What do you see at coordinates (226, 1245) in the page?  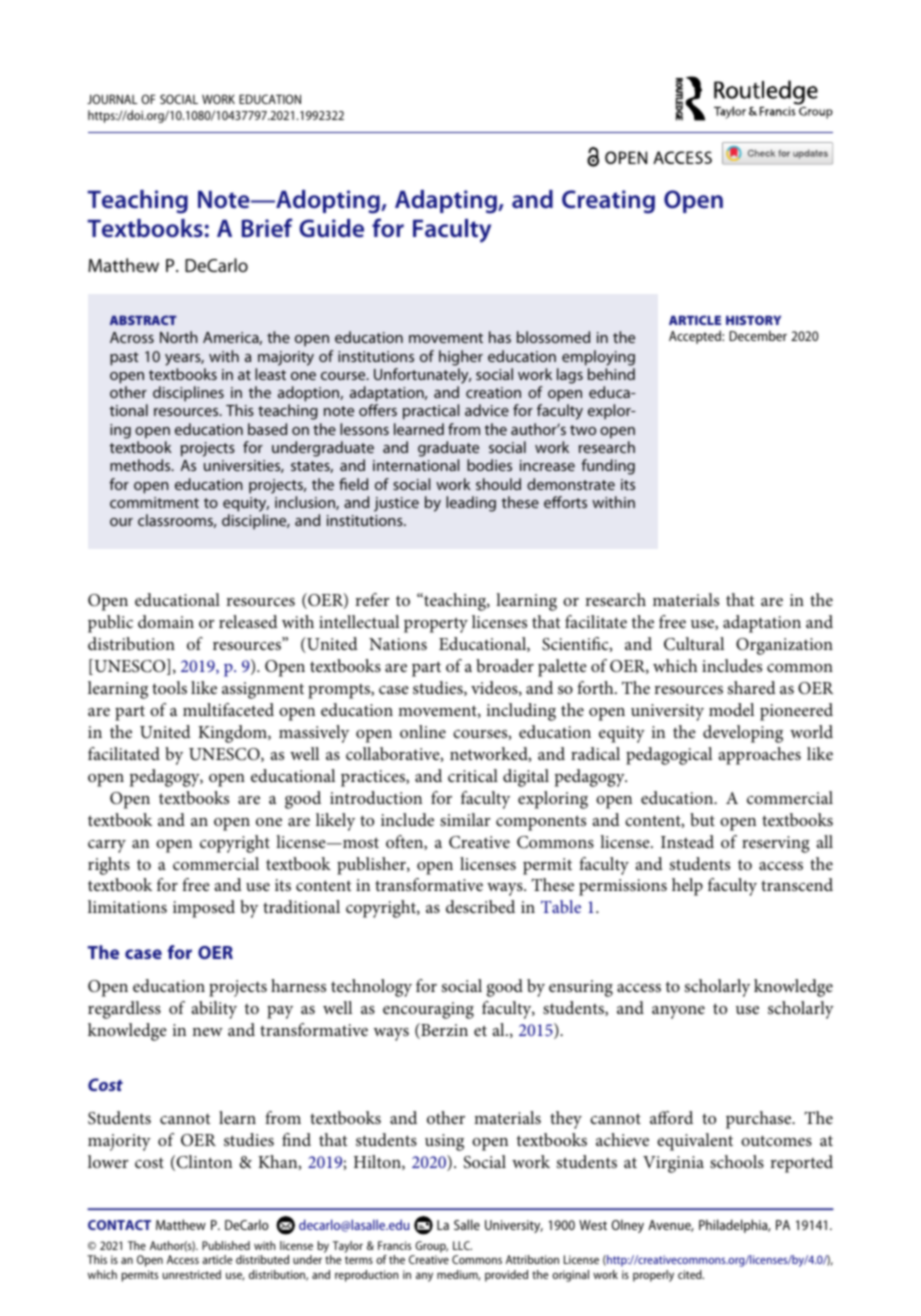 I see `Published` at bounding box center [226, 1245].
